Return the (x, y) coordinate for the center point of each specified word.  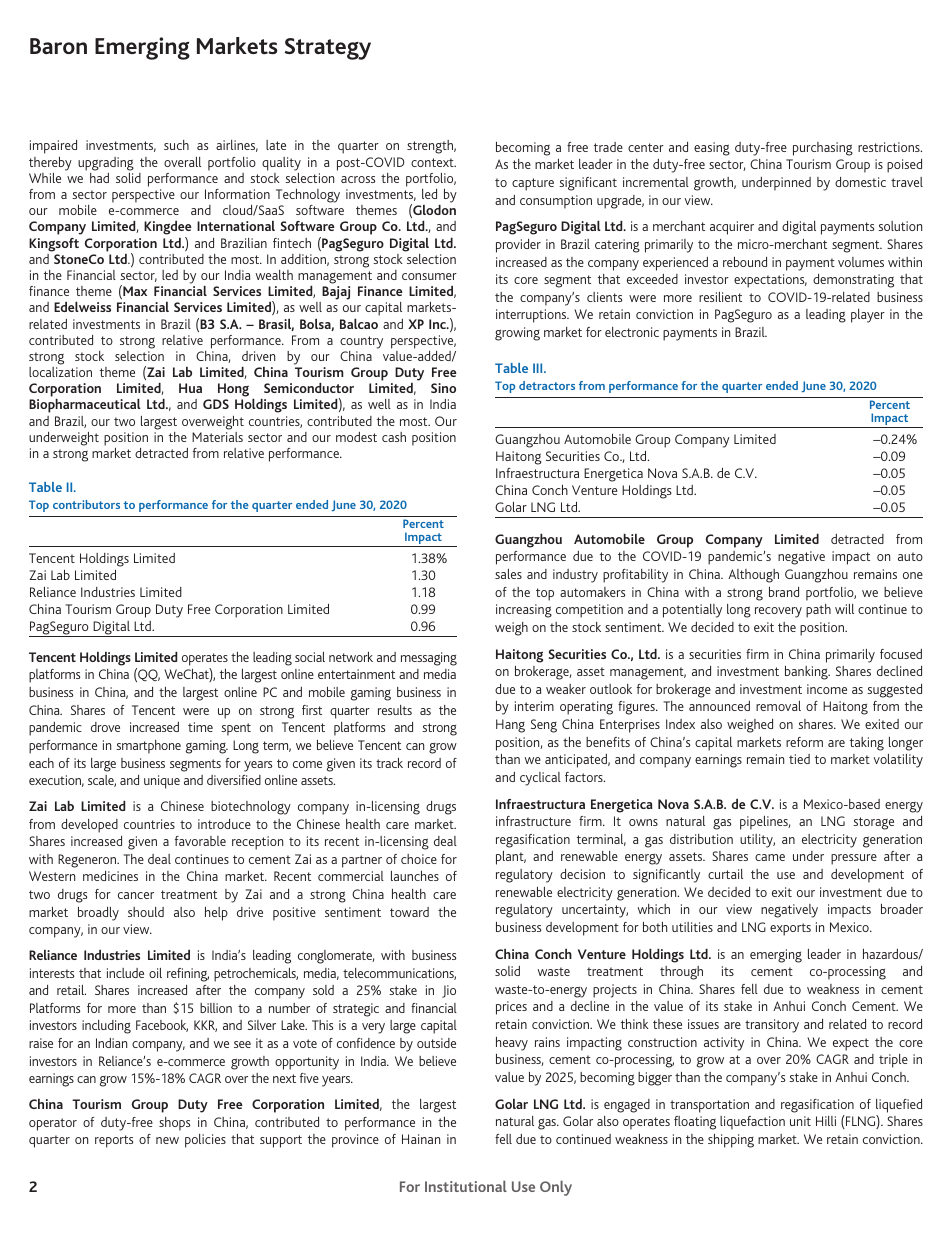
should (146, 912)
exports (790, 929)
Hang (510, 726)
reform (804, 742)
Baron (58, 46)
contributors (86, 504)
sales (508, 574)
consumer (429, 276)
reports (114, 1141)
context (433, 162)
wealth (274, 275)
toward (409, 912)
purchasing (823, 149)
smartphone (148, 747)
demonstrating (853, 281)
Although (753, 576)
